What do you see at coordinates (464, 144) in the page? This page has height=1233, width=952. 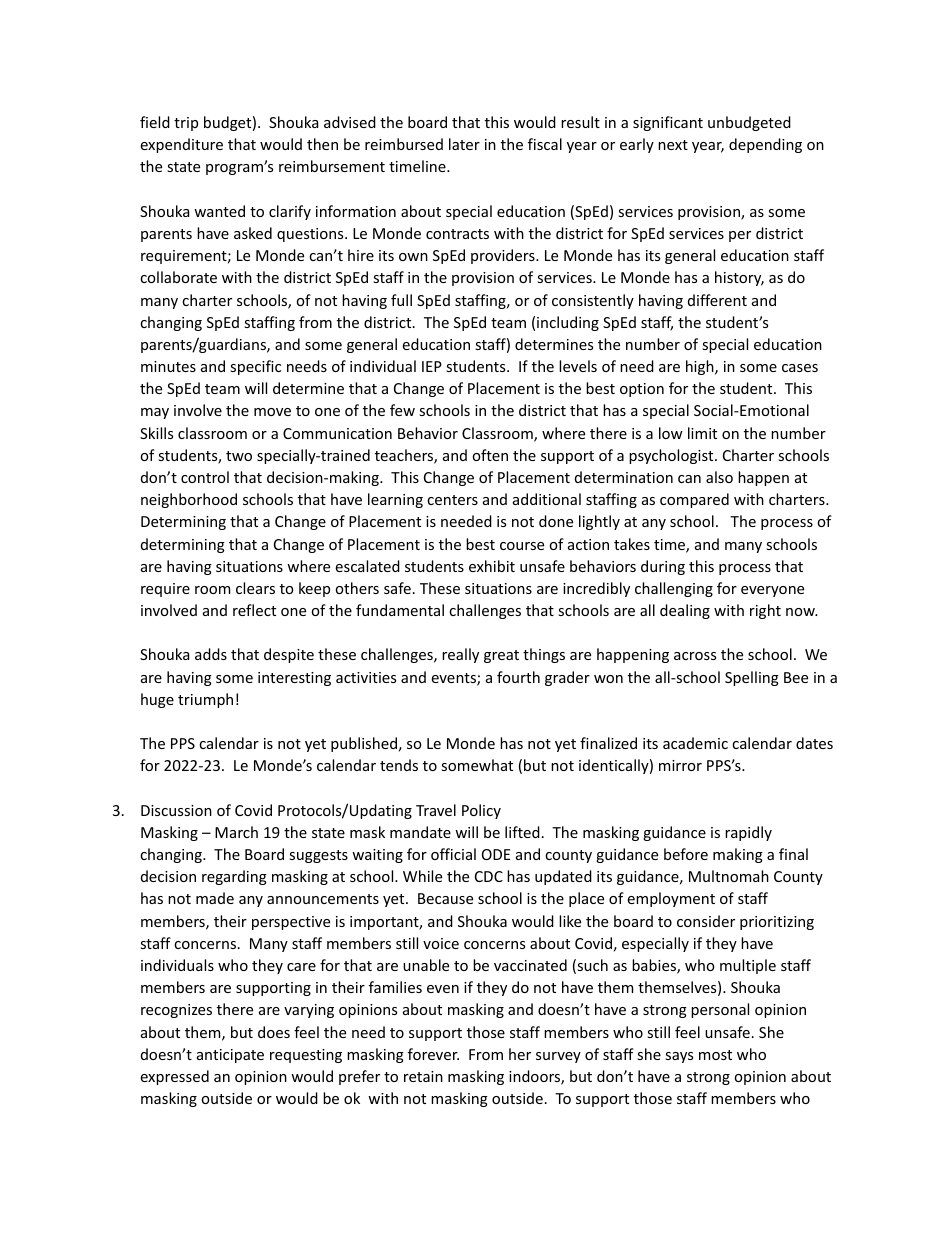 I see `later` at bounding box center [464, 144].
